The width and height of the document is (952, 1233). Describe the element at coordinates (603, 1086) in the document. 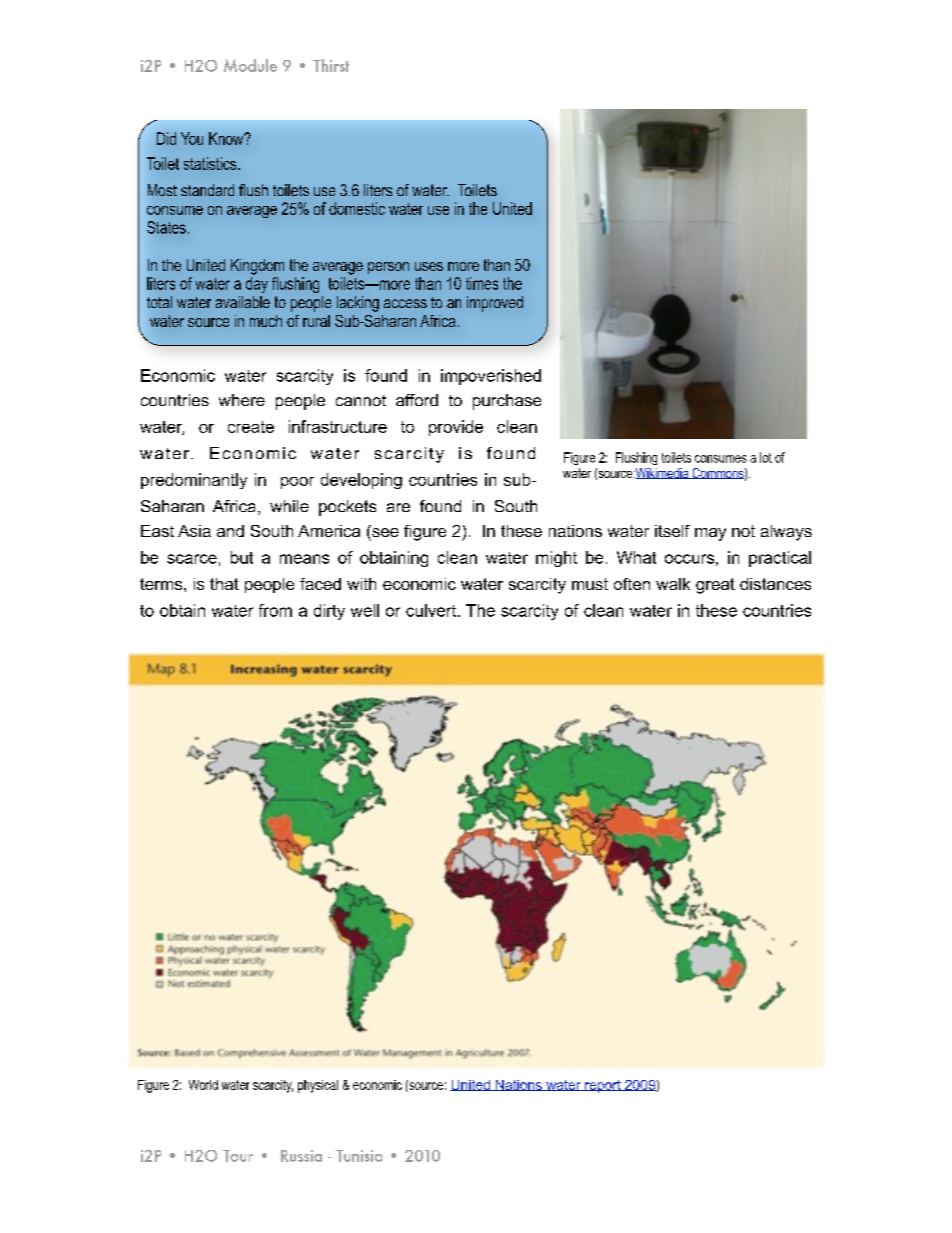

I see `report` at that location.
